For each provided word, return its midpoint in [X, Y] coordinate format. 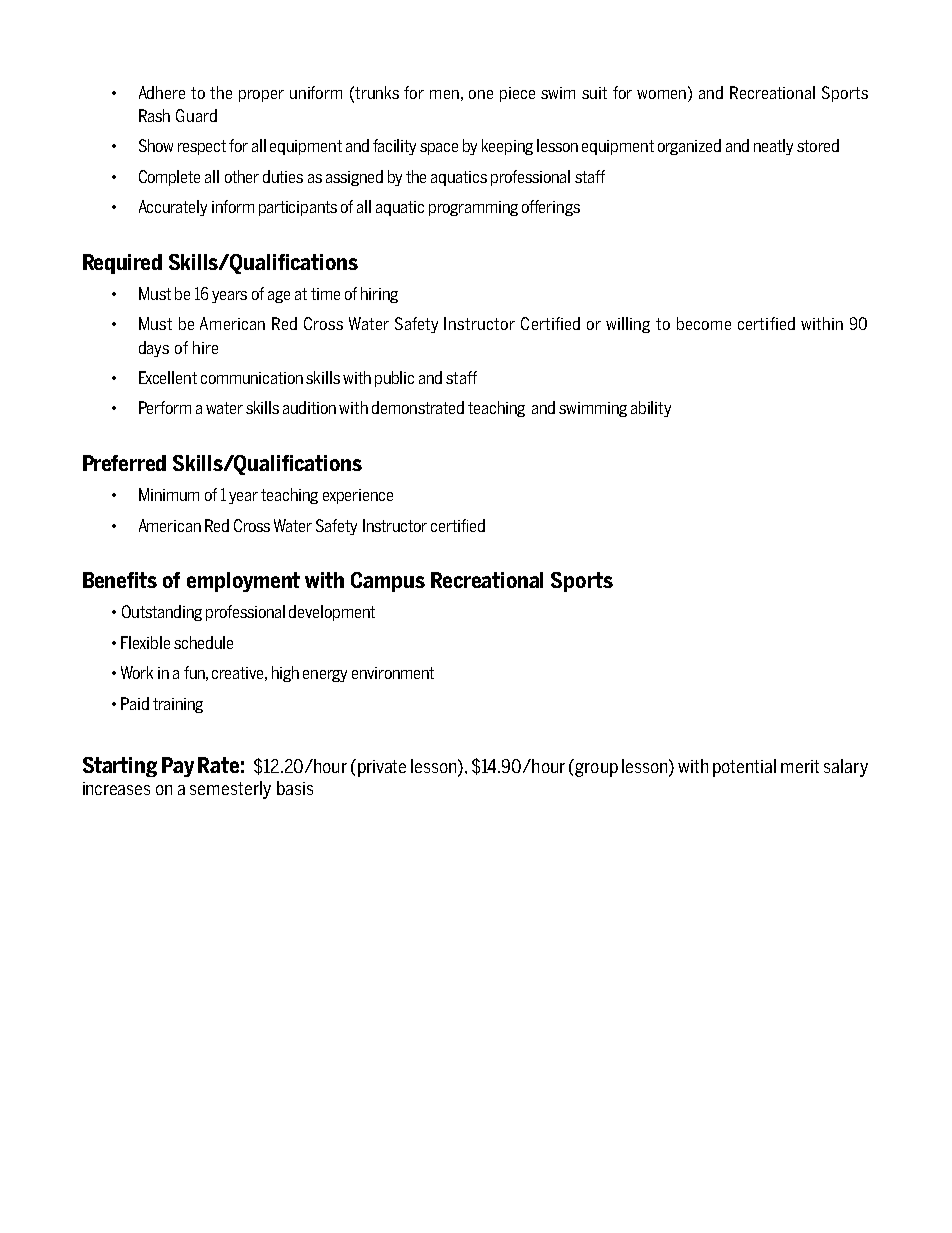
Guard [196, 115]
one [481, 94]
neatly [773, 147]
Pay [178, 767]
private [380, 768]
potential [744, 768]
